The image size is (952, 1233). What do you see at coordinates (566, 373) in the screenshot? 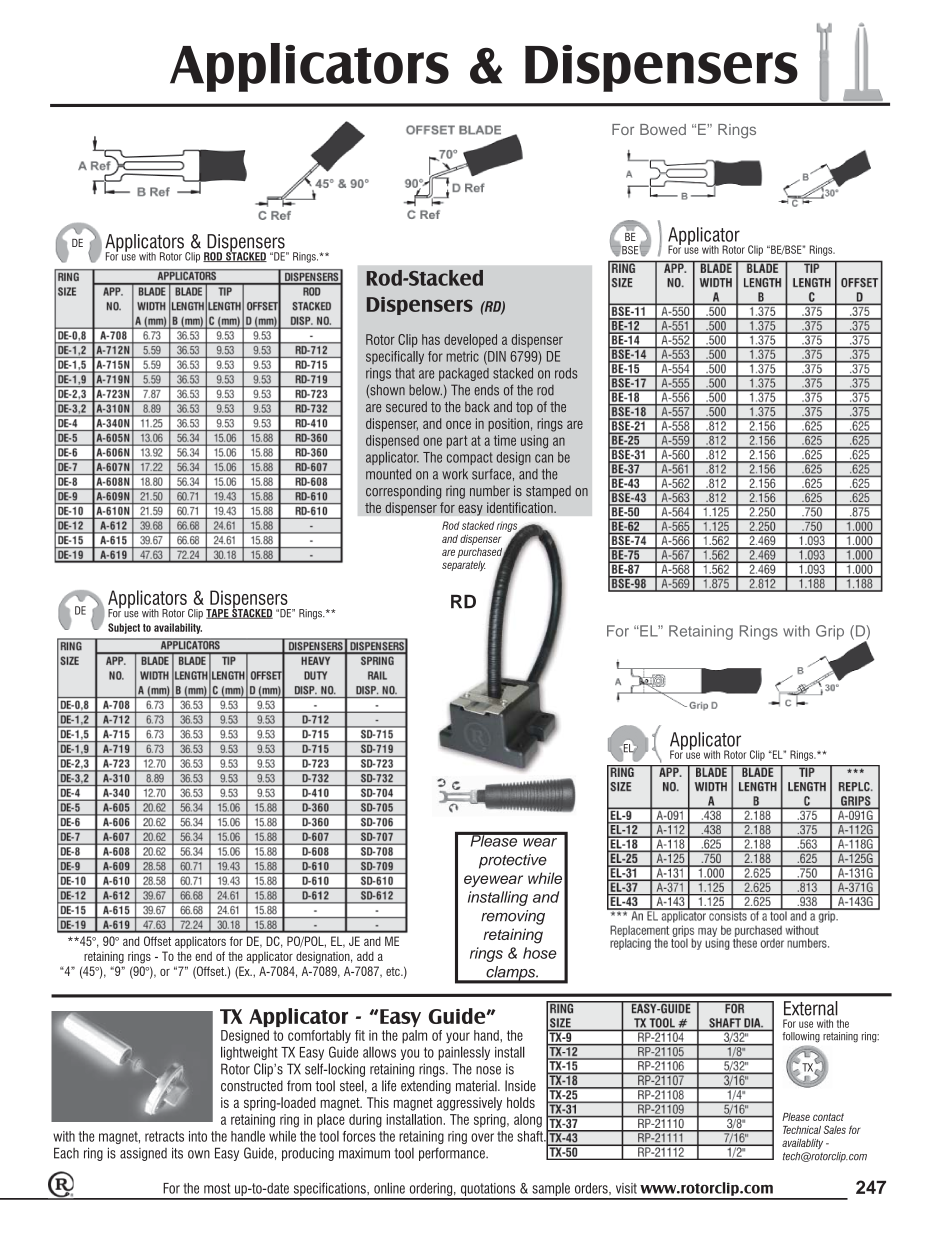
I see `rods` at bounding box center [566, 373].
